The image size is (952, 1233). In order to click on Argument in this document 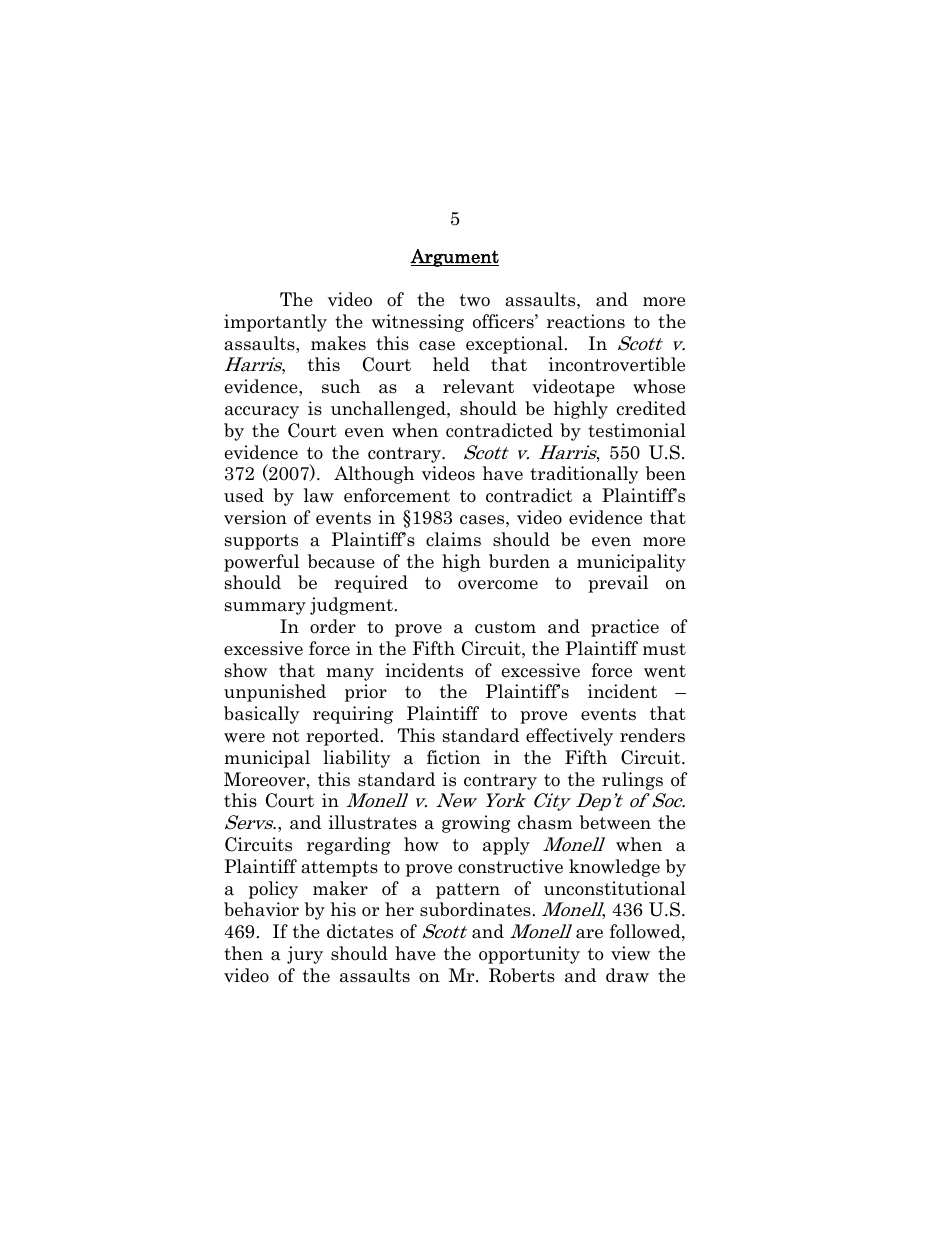, I will do `click(454, 258)`.
